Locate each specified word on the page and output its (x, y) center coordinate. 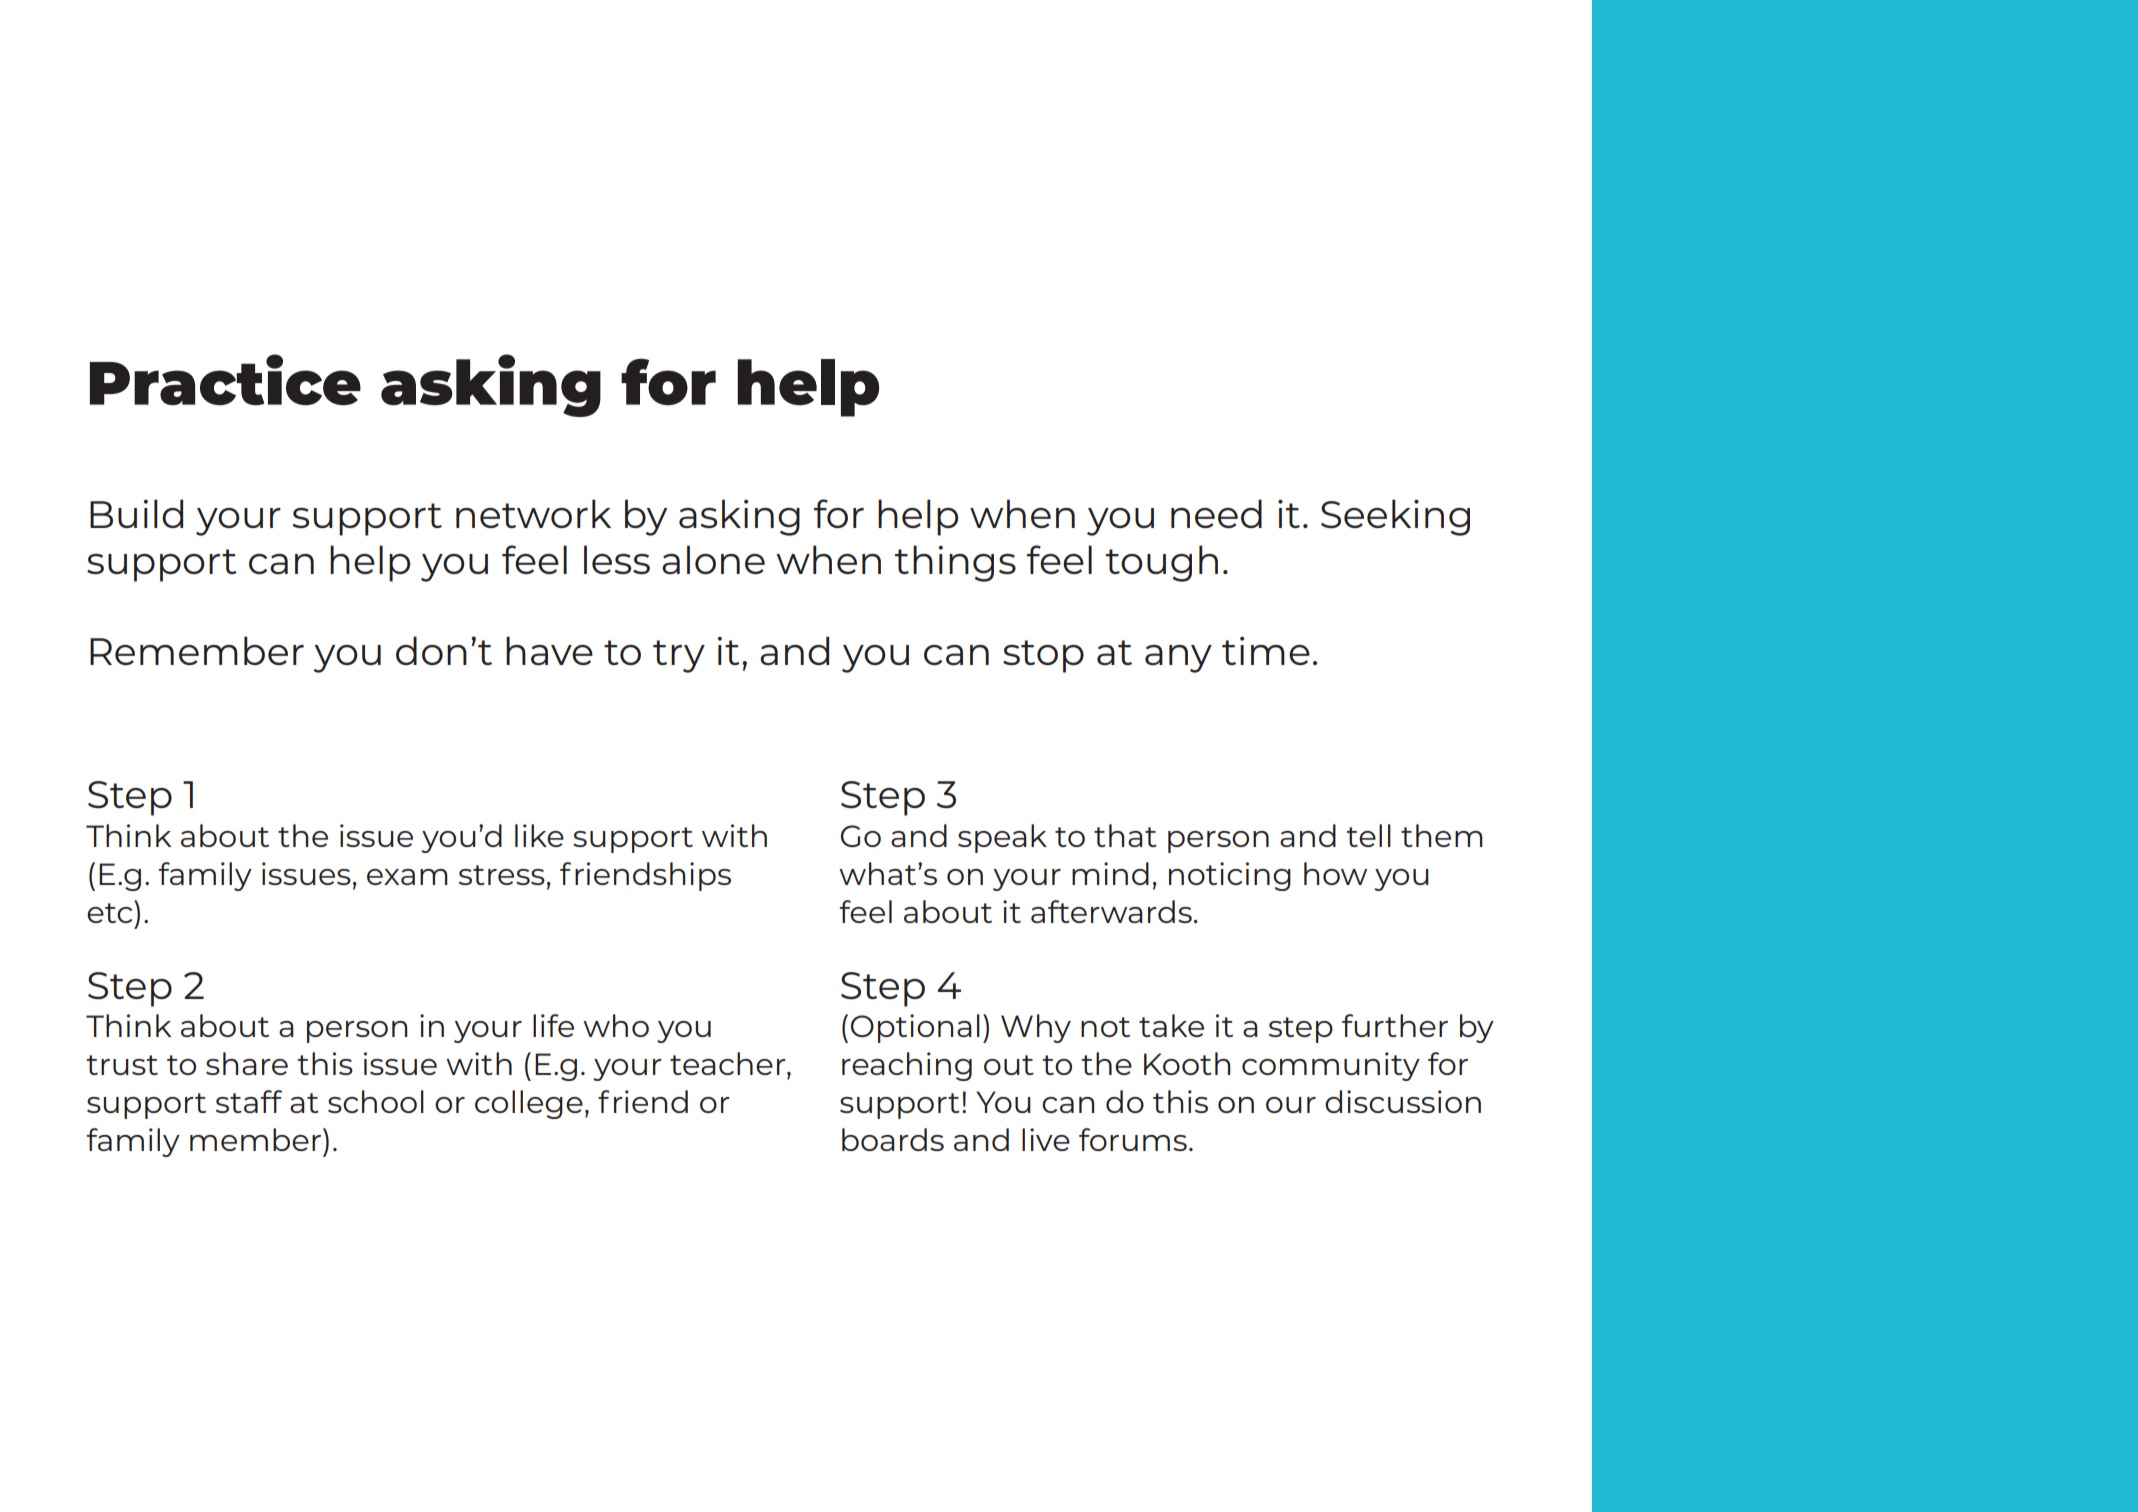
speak (1002, 838)
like (539, 835)
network (533, 513)
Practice (225, 379)
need (1216, 513)
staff (249, 1101)
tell (1368, 835)
